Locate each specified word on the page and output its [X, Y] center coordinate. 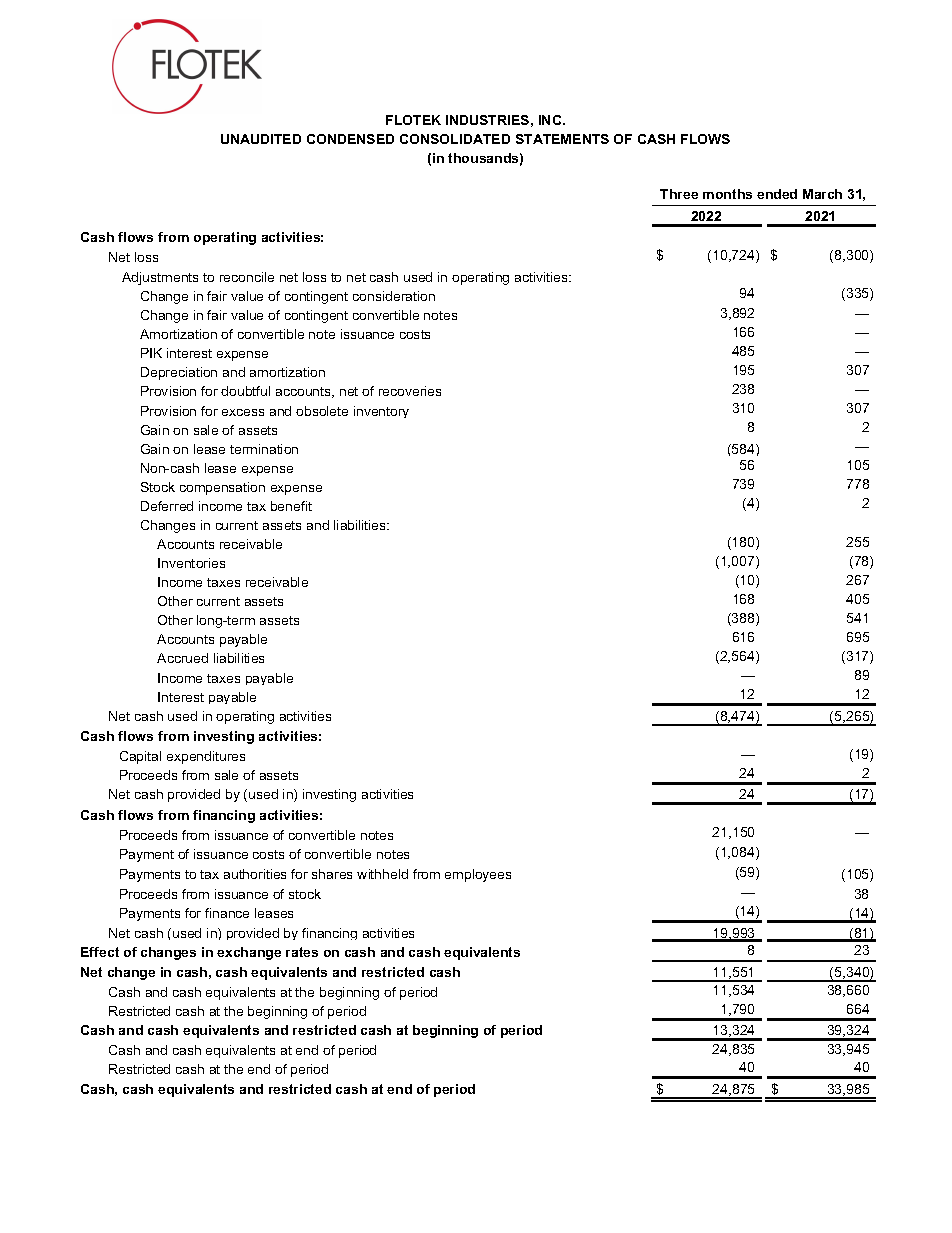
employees [478, 875]
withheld [382, 874]
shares [332, 874]
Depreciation [179, 373]
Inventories [191, 563]
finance [227, 913]
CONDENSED [350, 139]
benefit [291, 506]
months [727, 194]
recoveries [410, 391]
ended [777, 194]
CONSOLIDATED [455, 139]
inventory [381, 412]
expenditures [206, 757]
